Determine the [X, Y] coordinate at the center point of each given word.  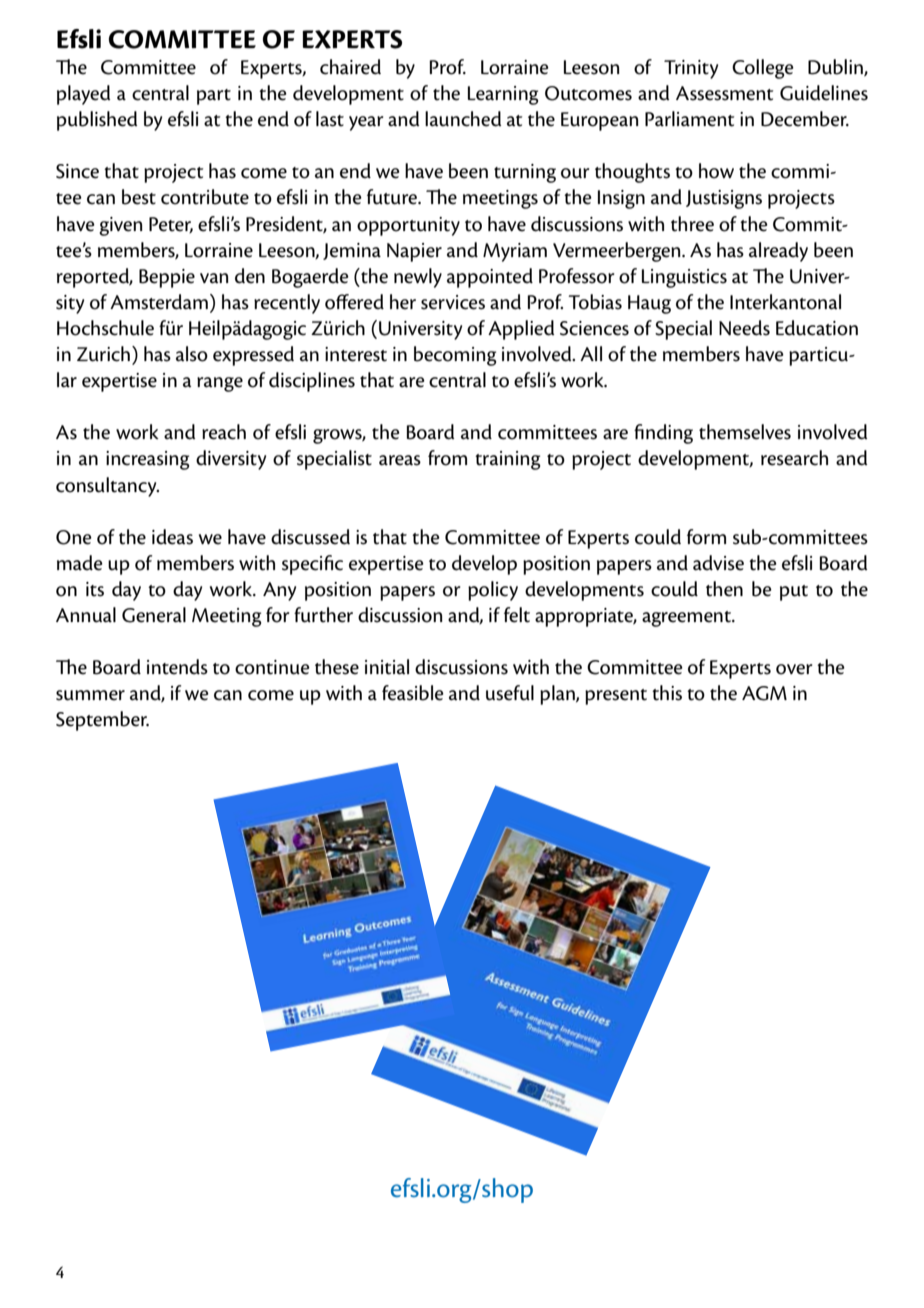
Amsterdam [159, 302]
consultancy [107, 487]
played [84, 95]
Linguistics [684, 278]
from [447, 458]
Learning [503, 95]
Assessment [724, 93]
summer [90, 695]
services [453, 302]
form [706, 537]
